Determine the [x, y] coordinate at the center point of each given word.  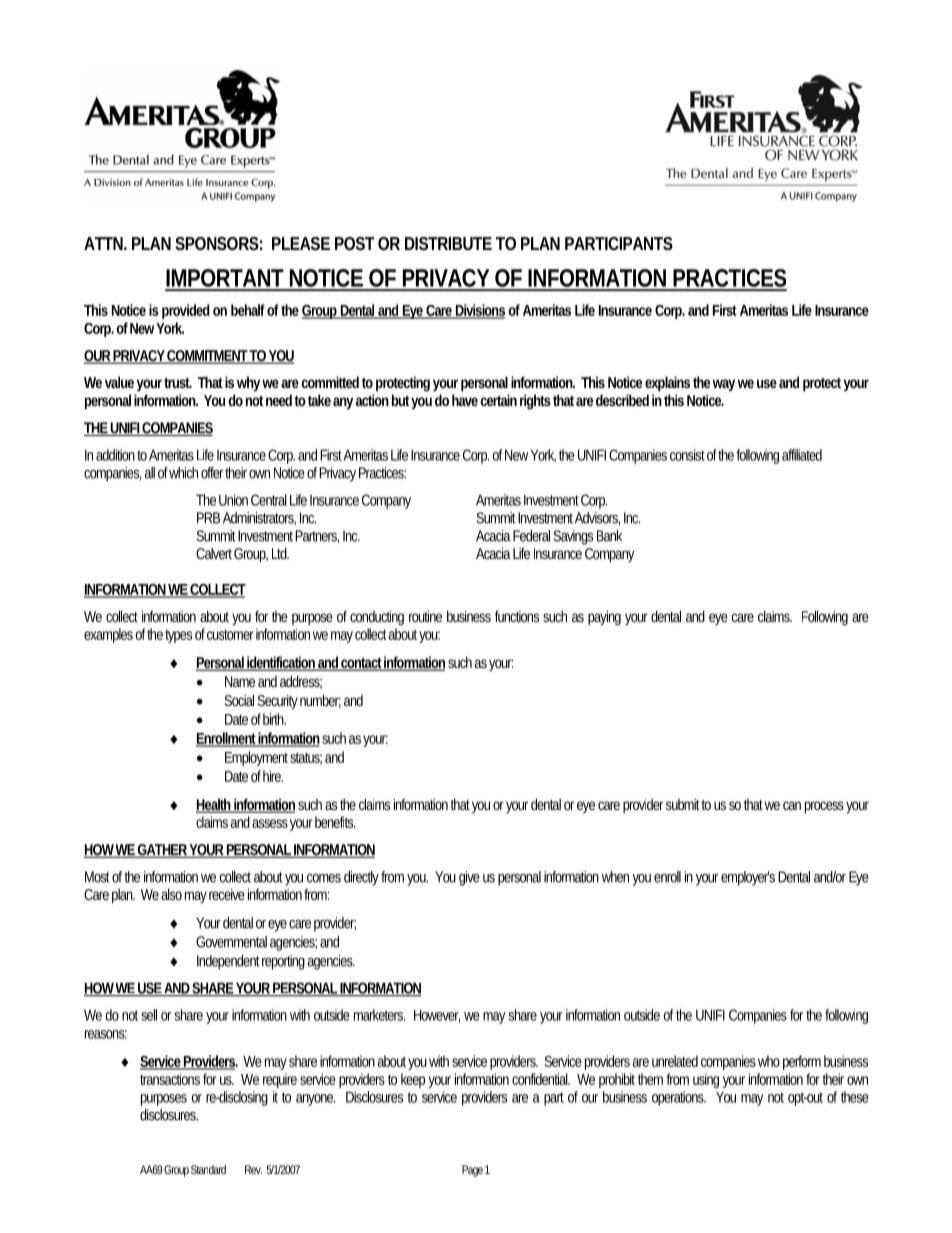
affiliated [802, 455]
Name [240, 681]
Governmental [231, 942]
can [792, 805]
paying [604, 618]
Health [215, 805]
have [465, 400]
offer [213, 473]
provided [185, 311]
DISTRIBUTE [448, 243]
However [437, 1016]
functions [517, 616]
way [724, 385]
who [769, 1061]
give [469, 878]
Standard [208, 1169]
